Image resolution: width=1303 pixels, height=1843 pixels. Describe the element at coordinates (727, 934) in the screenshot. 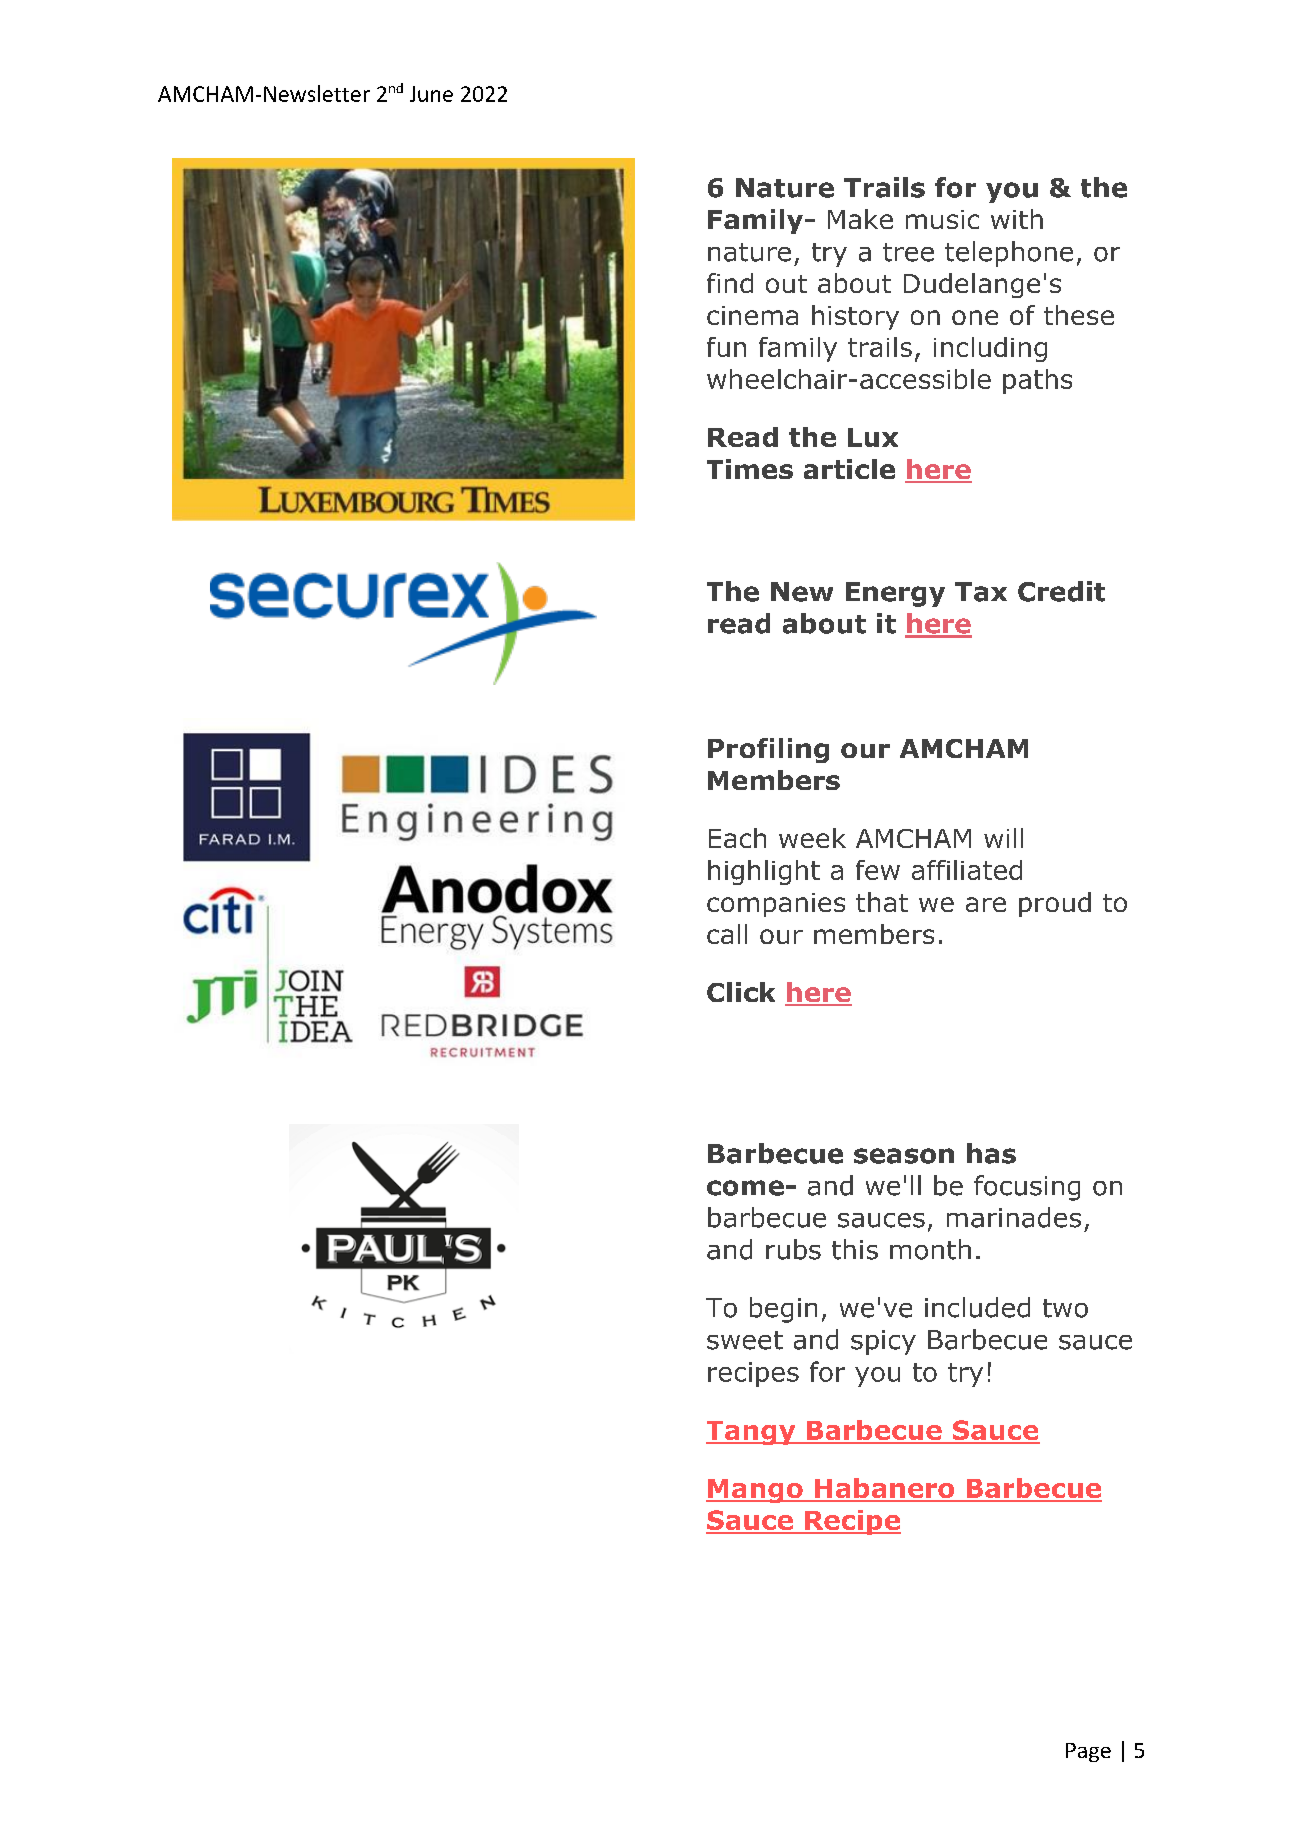

I see `call` at that location.
